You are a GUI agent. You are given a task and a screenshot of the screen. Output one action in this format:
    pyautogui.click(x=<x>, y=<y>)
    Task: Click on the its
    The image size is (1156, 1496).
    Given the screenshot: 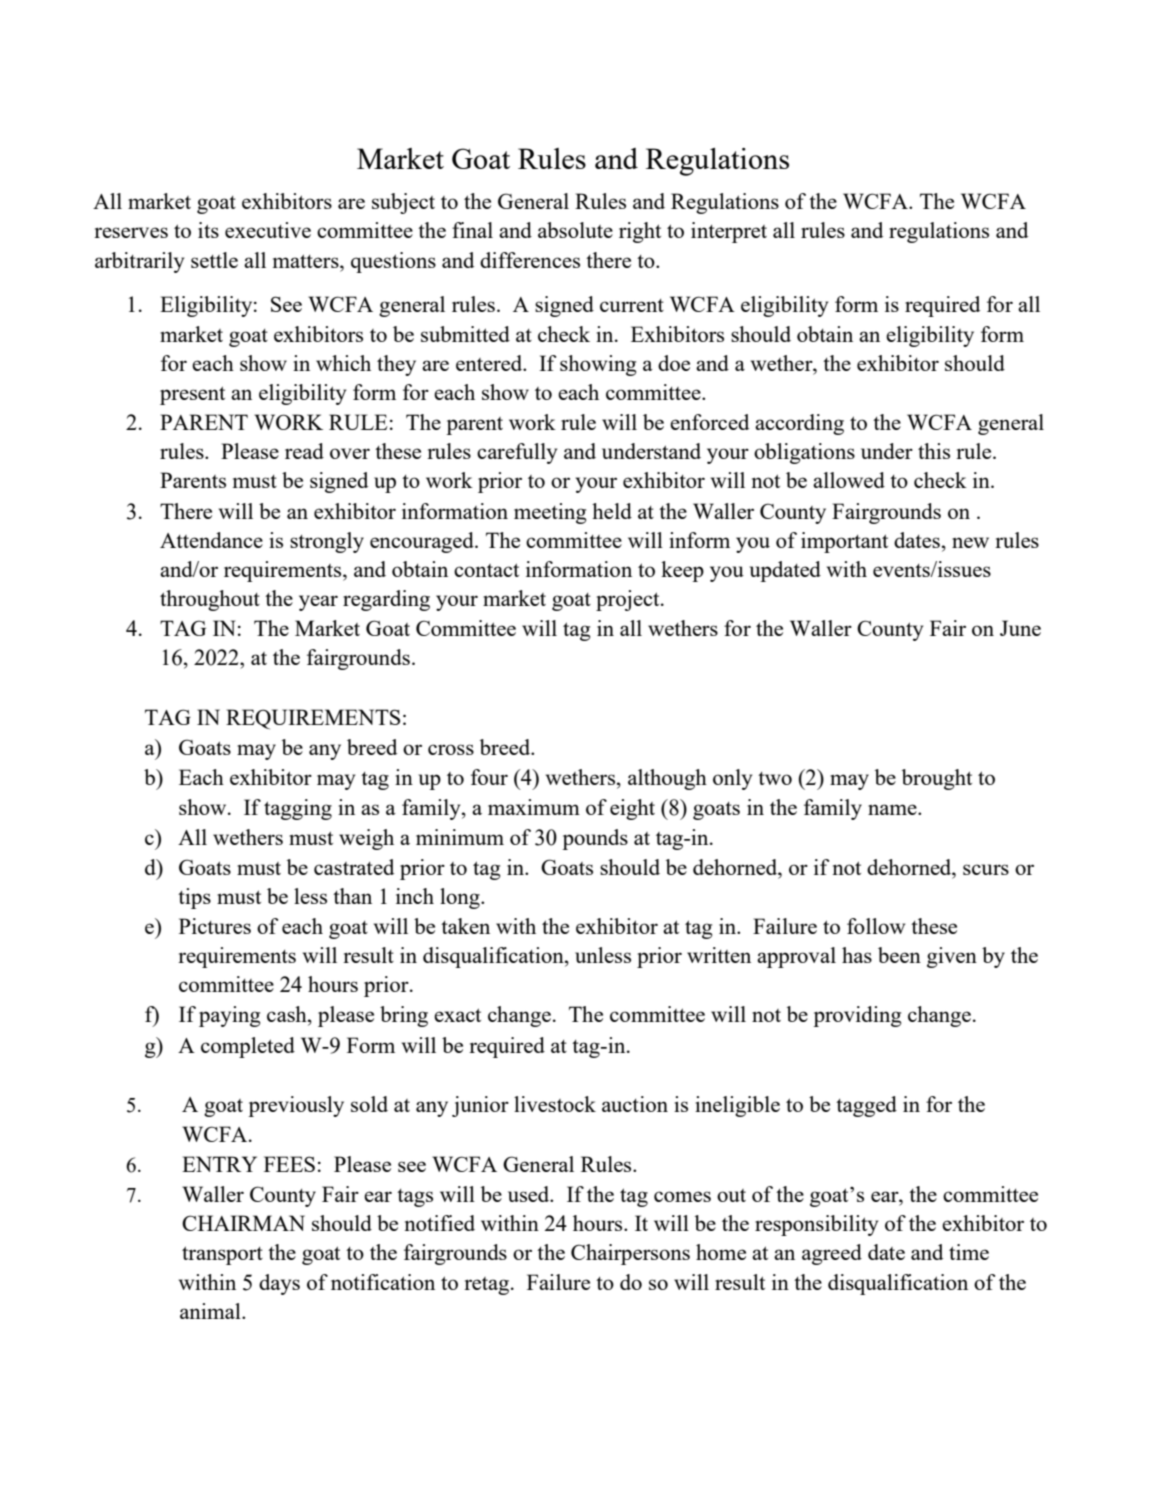 What is the action you would take?
    pyautogui.click(x=208, y=230)
